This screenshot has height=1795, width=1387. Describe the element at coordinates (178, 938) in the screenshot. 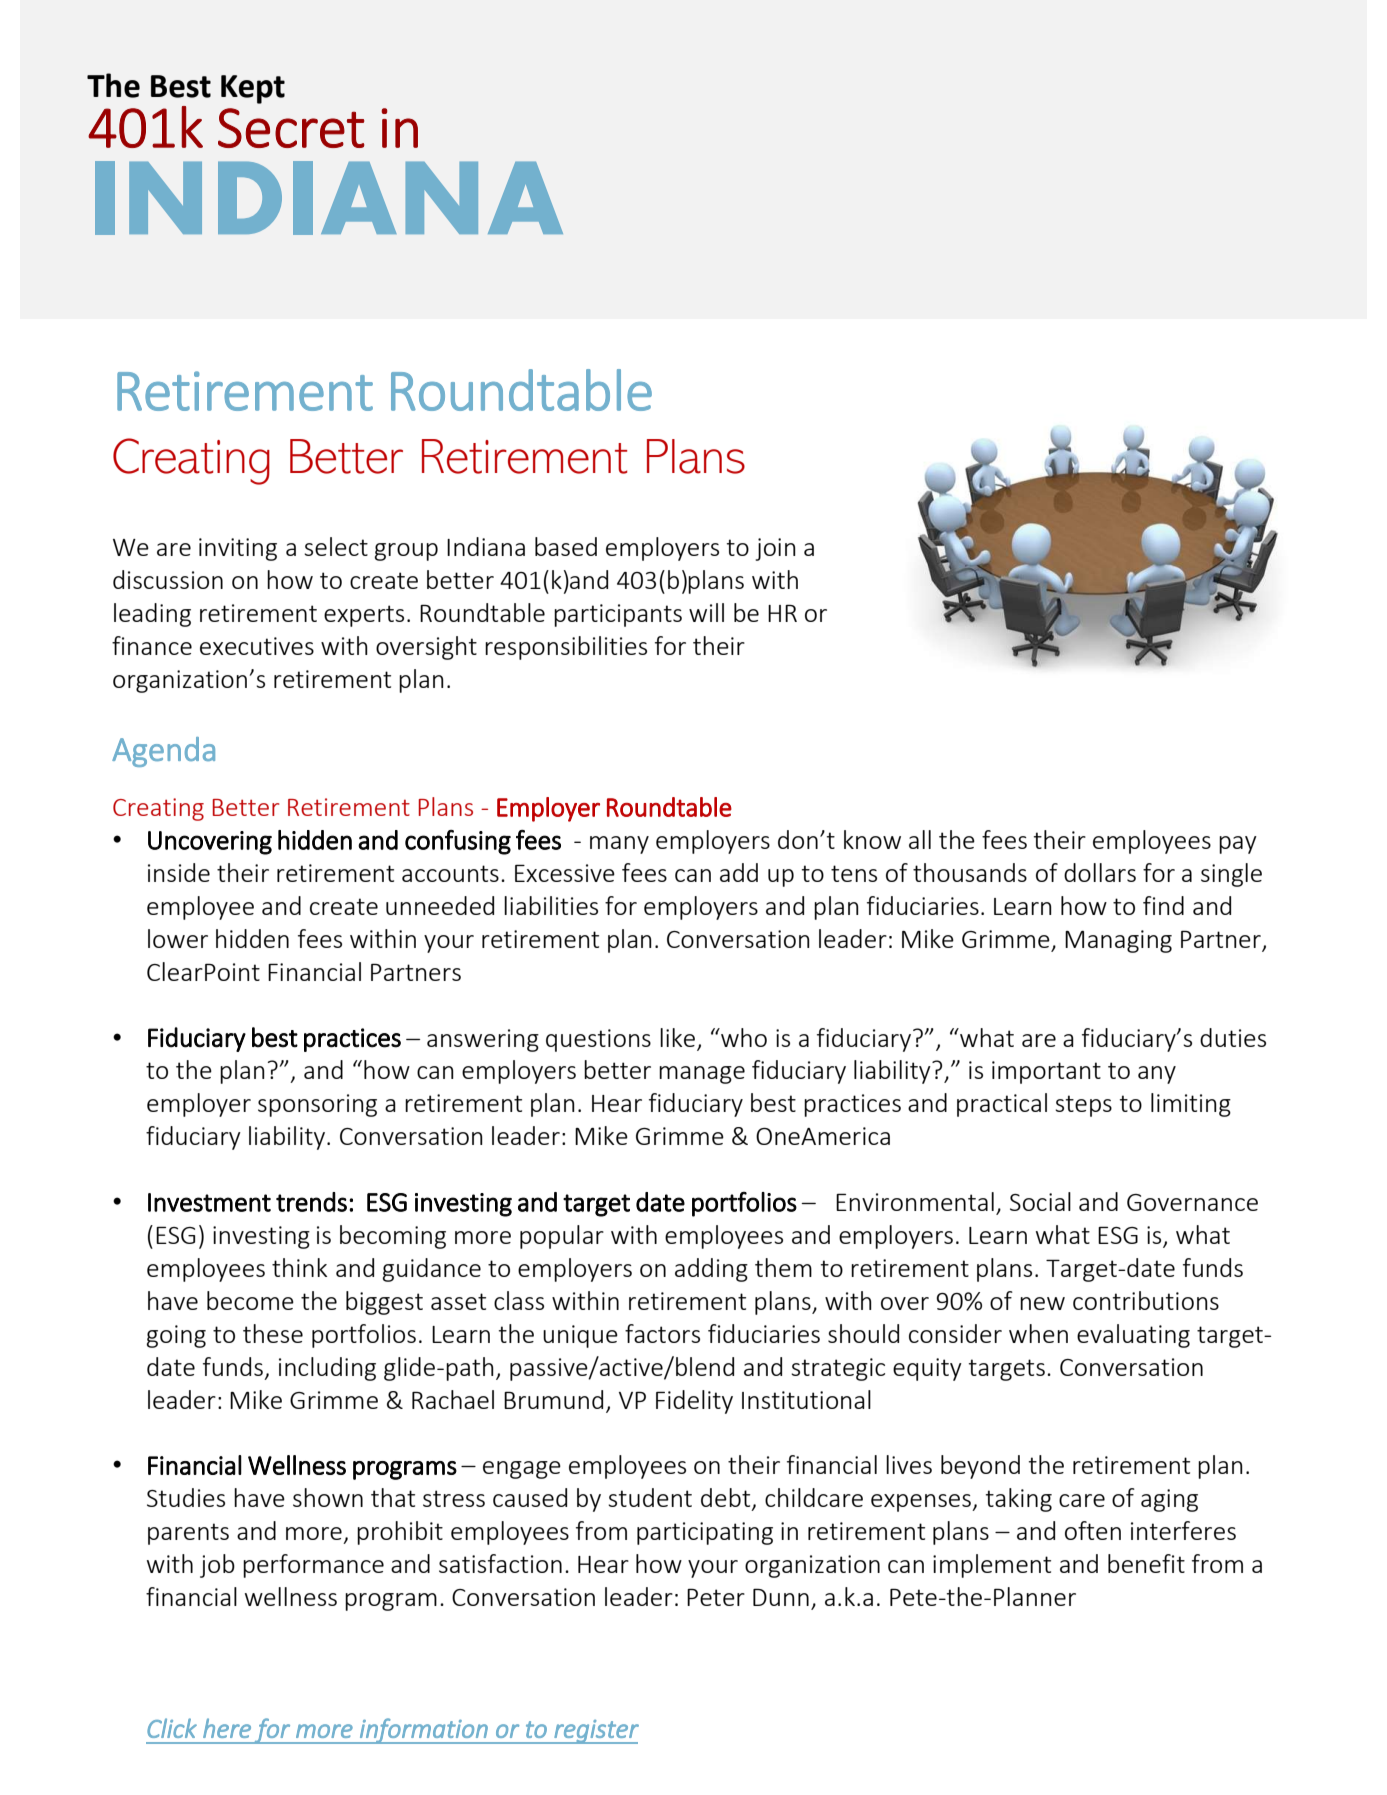

I see `lower` at that location.
